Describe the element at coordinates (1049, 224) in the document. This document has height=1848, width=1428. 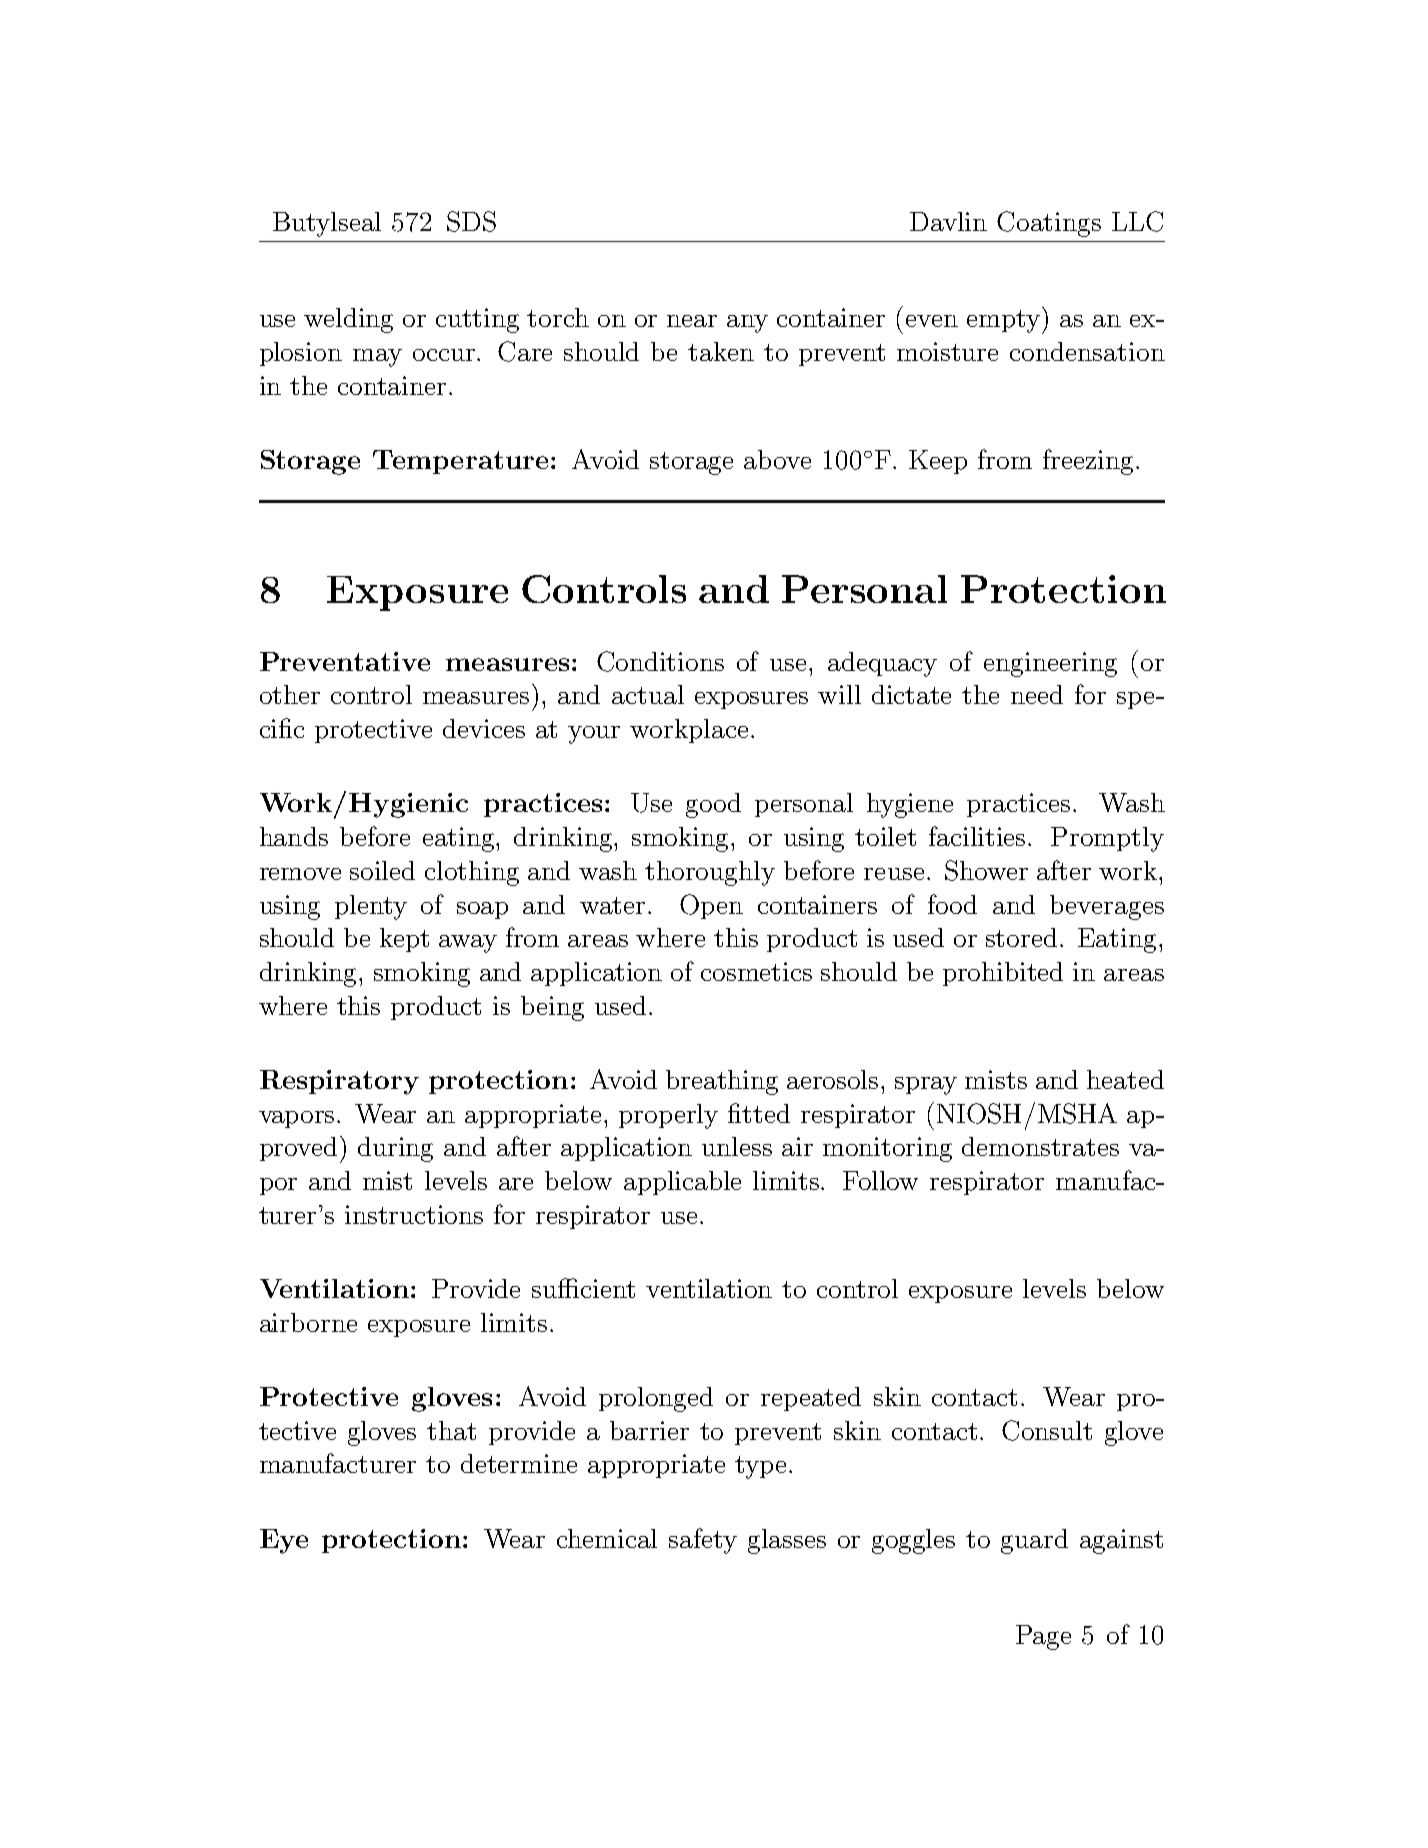
I see `Coatings` at that location.
